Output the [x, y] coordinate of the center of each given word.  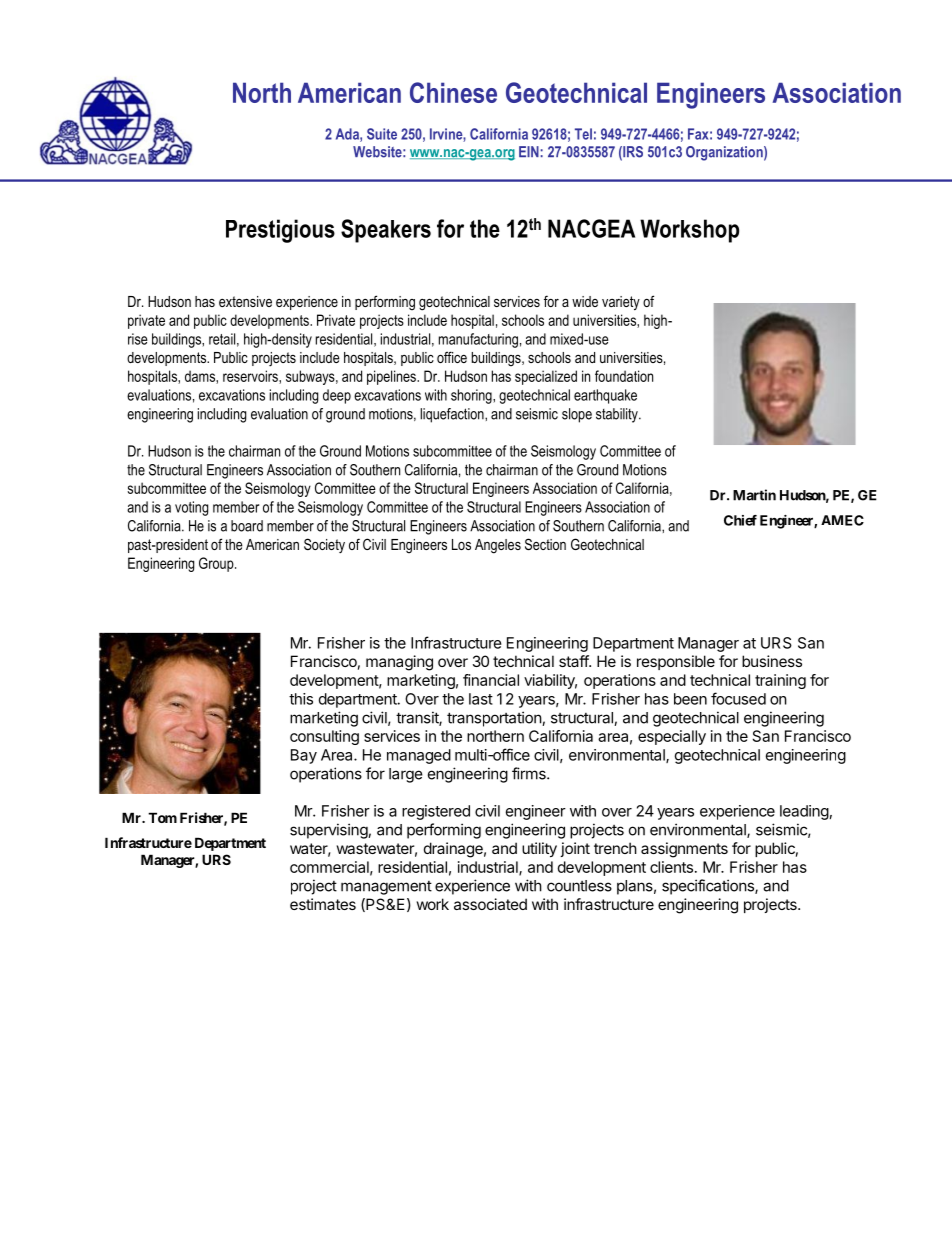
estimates [323, 904]
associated [490, 904]
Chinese [453, 92]
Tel [583, 134]
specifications [709, 887]
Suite [382, 134]
